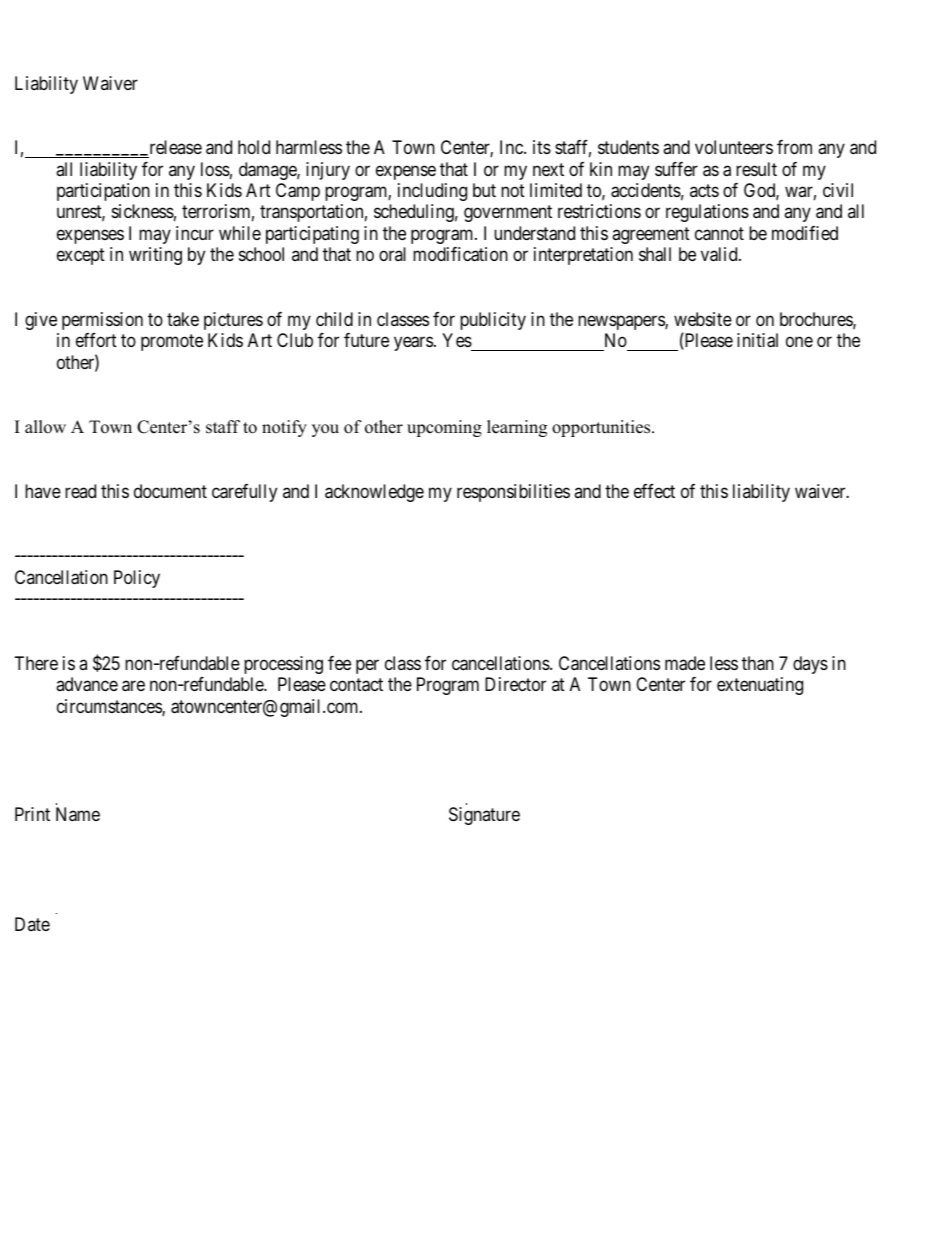 The width and height of the image is (952, 1233). I want to click on circumstances, so click(110, 707).
